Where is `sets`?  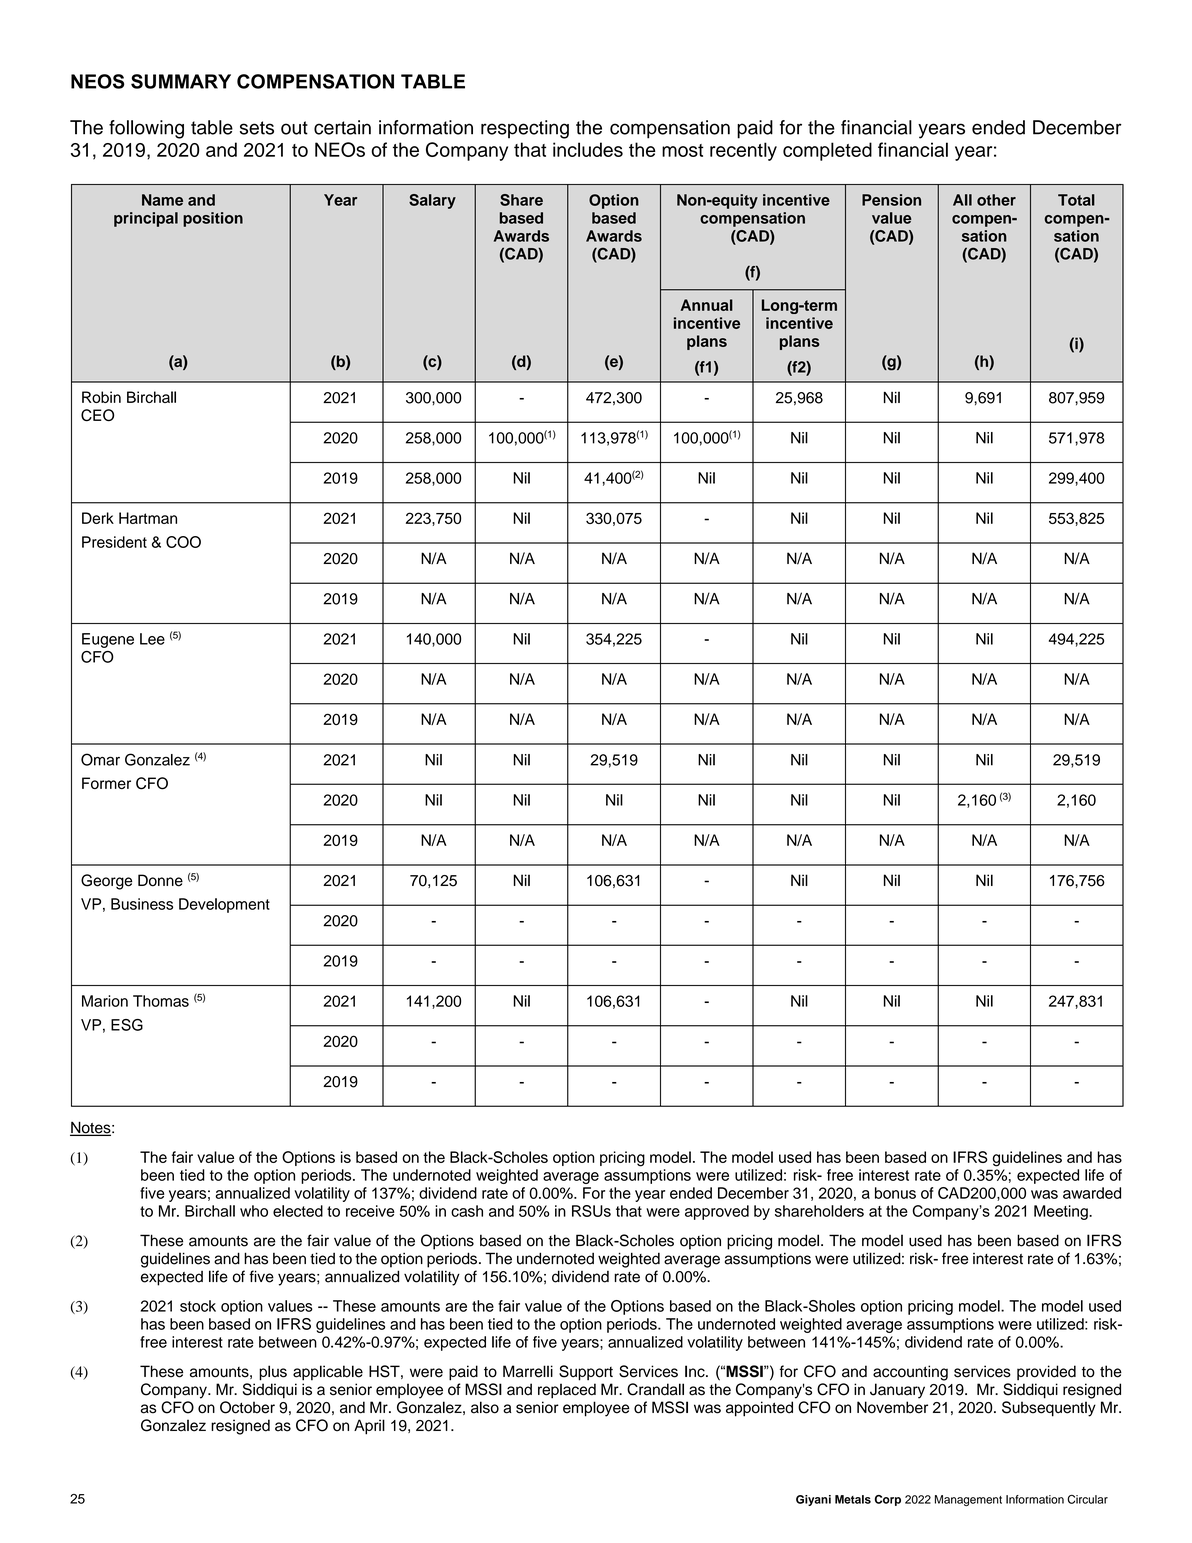 sets is located at coordinates (257, 128).
